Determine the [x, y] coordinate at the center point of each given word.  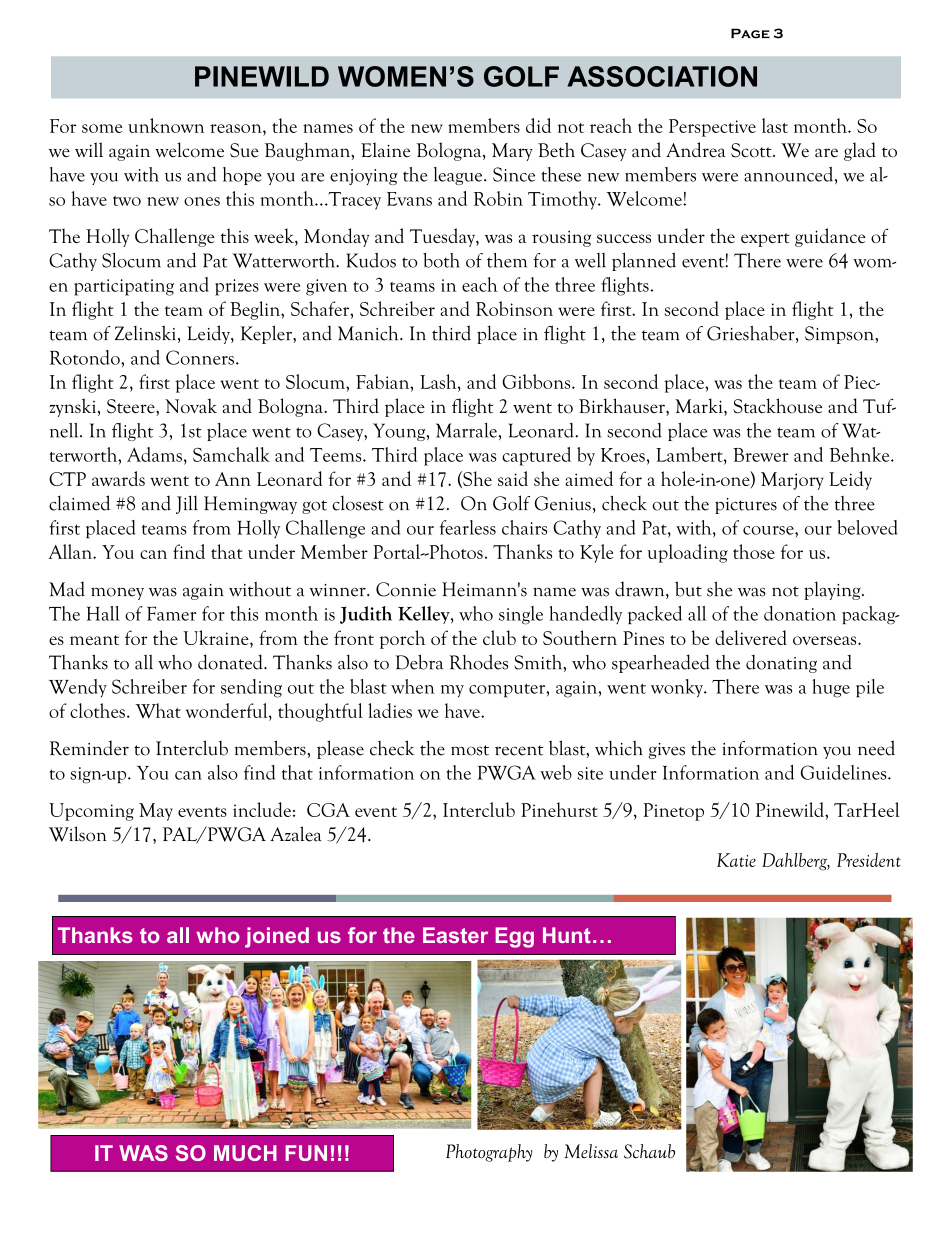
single [521, 615]
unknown [166, 125]
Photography [489, 1153]
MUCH [245, 1153]
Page [750, 33]
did [538, 125]
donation [800, 613]
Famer [171, 613]
